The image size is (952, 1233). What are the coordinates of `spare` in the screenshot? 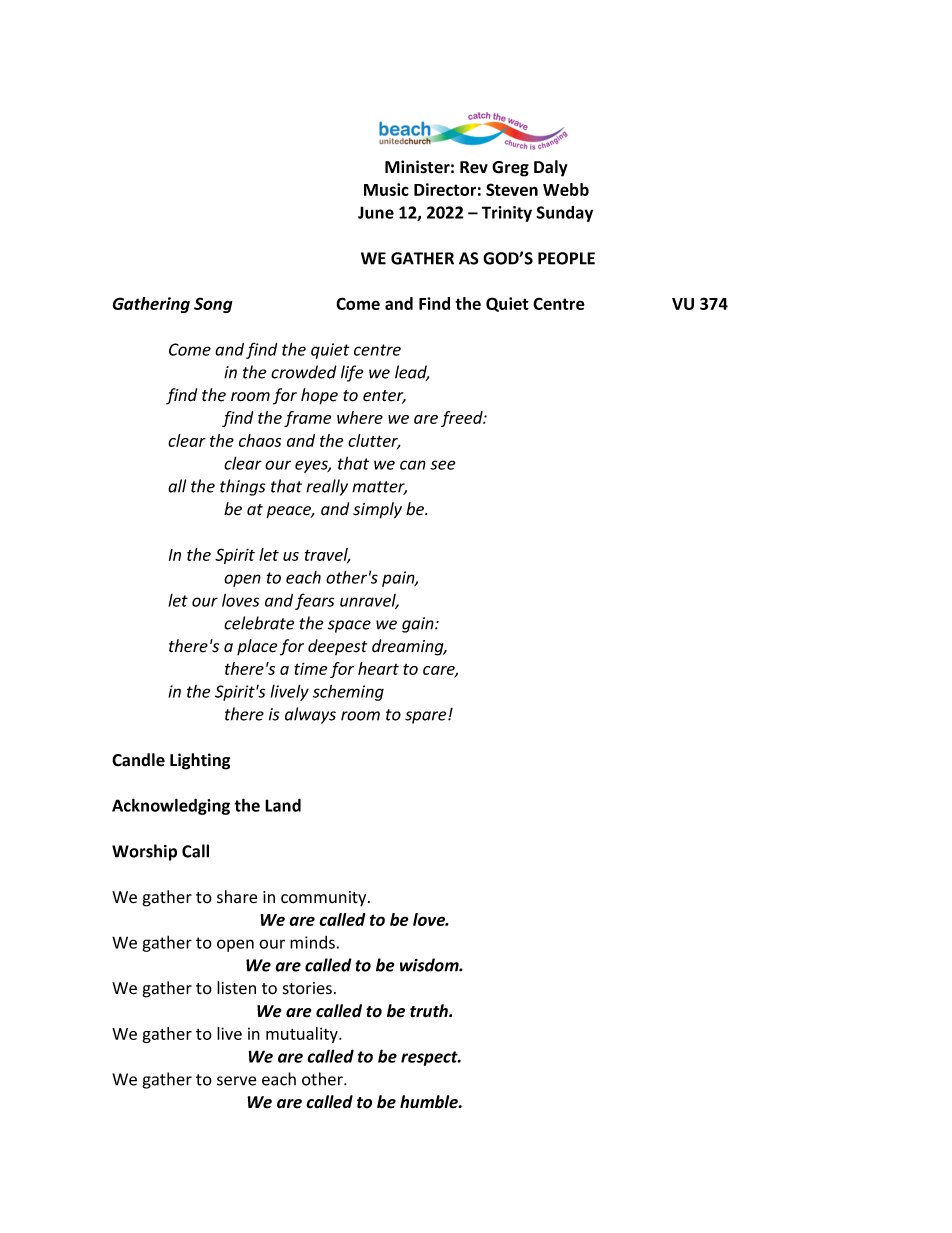 It's located at (427, 717).
